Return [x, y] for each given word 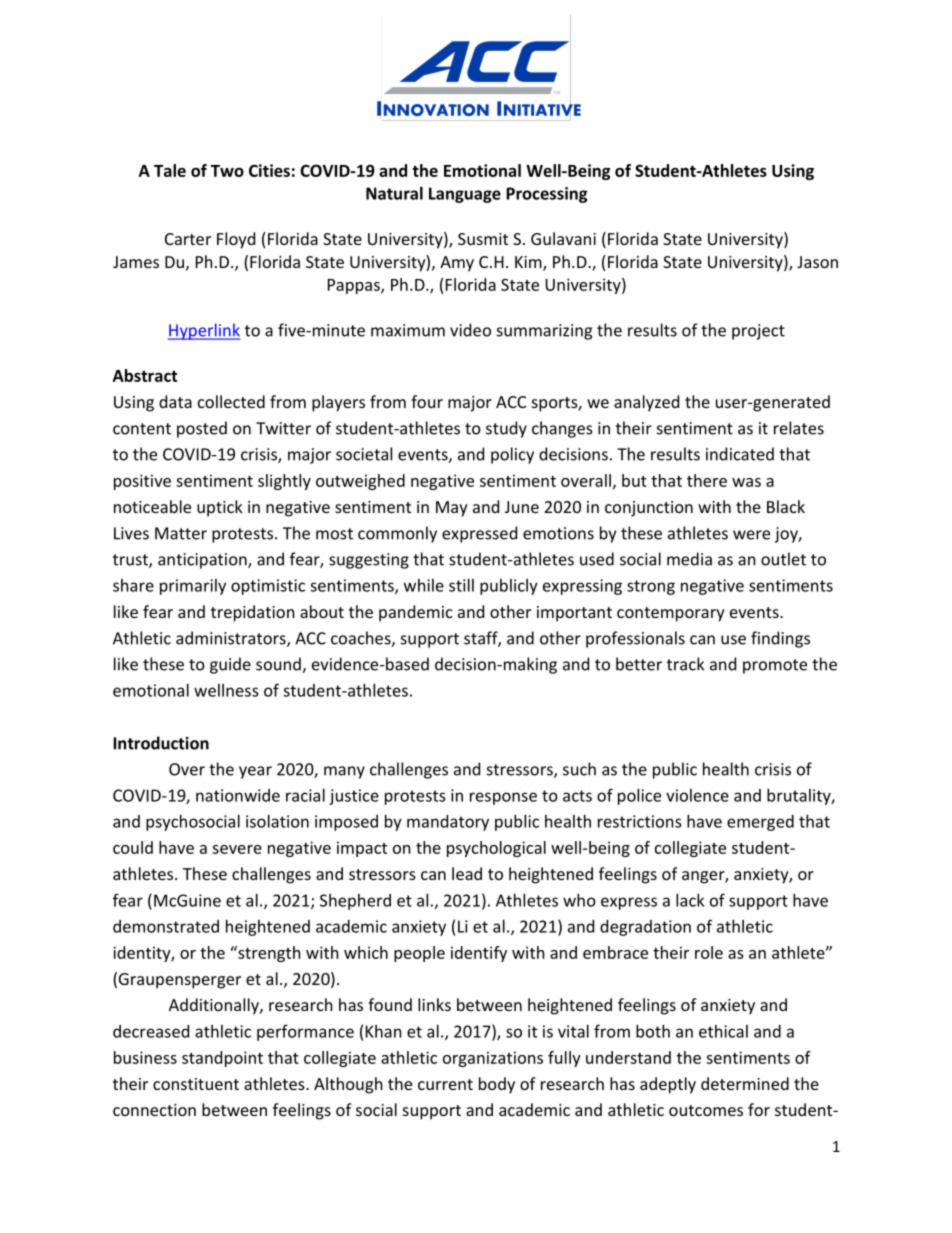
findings [780, 639]
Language [465, 195]
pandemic [416, 613]
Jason [817, 262]
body [497, 1085]
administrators [232, 639]
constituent [196, 1084]
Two [227, 171]
